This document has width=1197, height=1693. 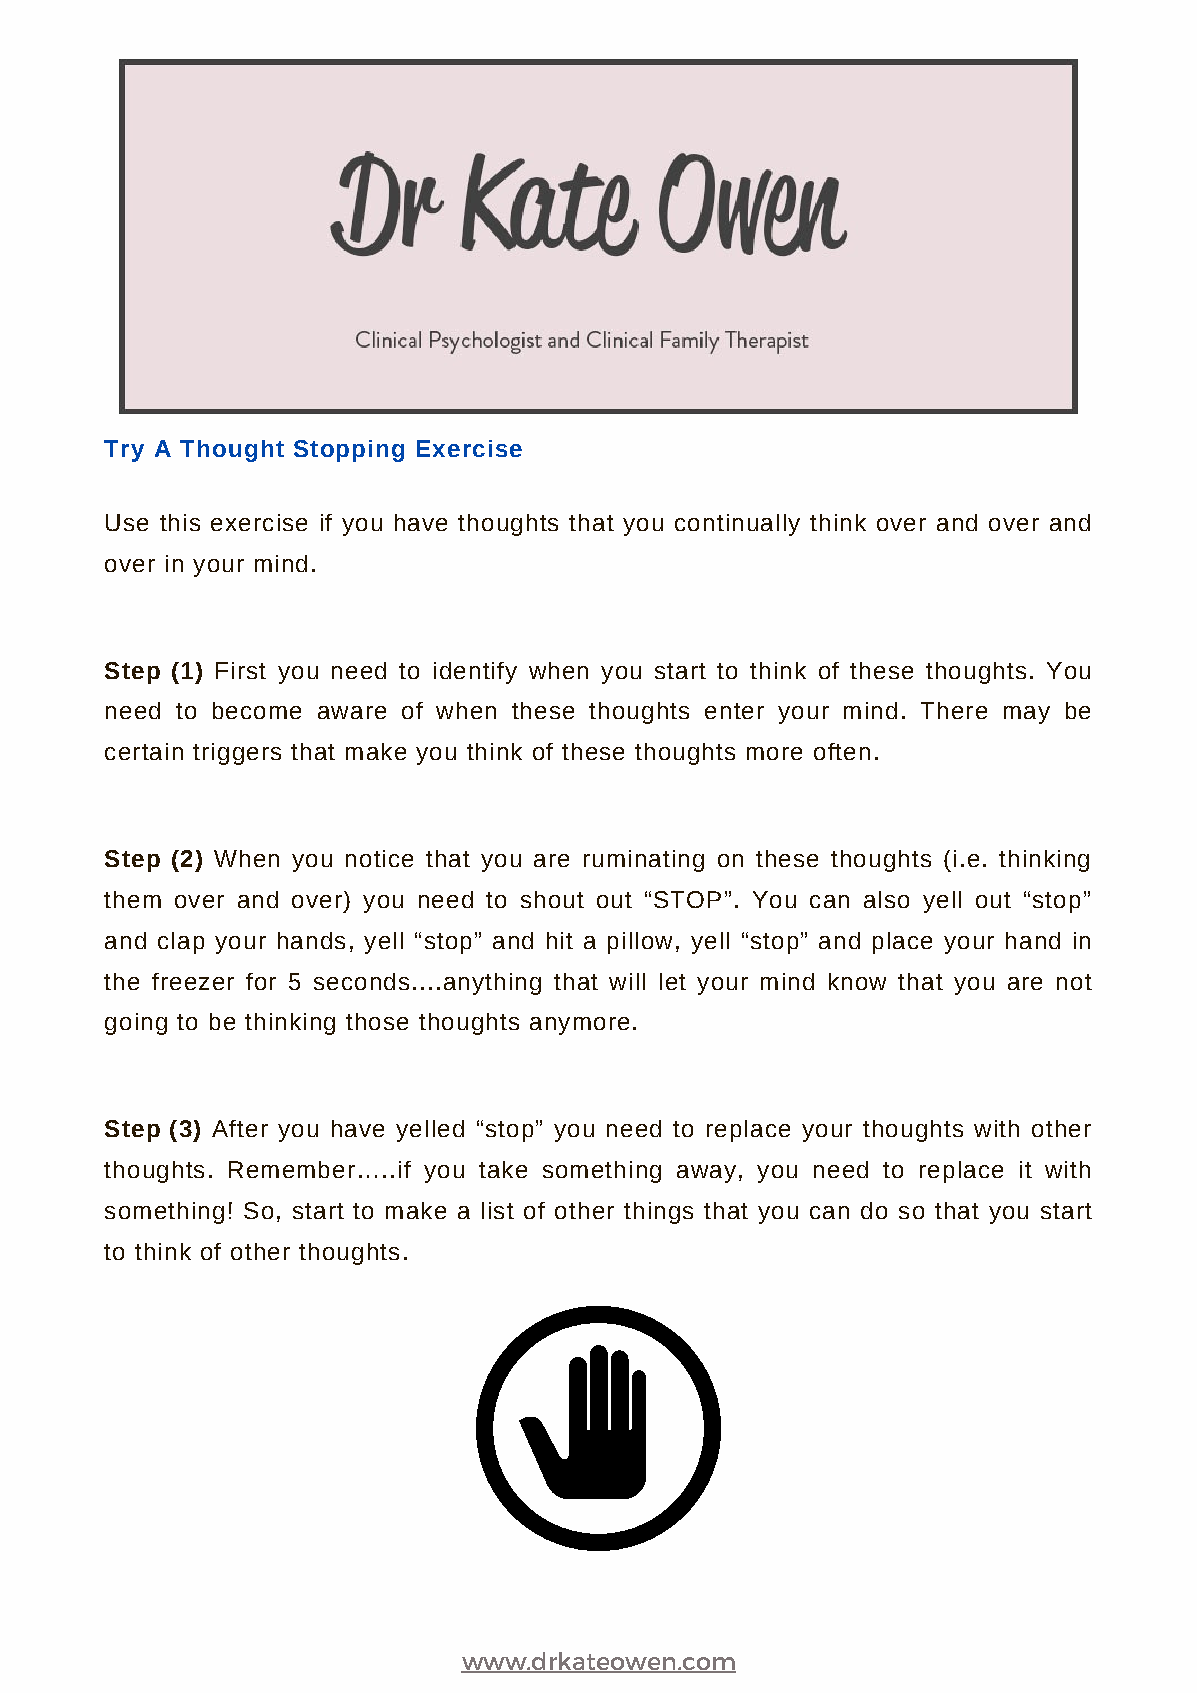 I want to click on for, so click(x=261, y=981).
